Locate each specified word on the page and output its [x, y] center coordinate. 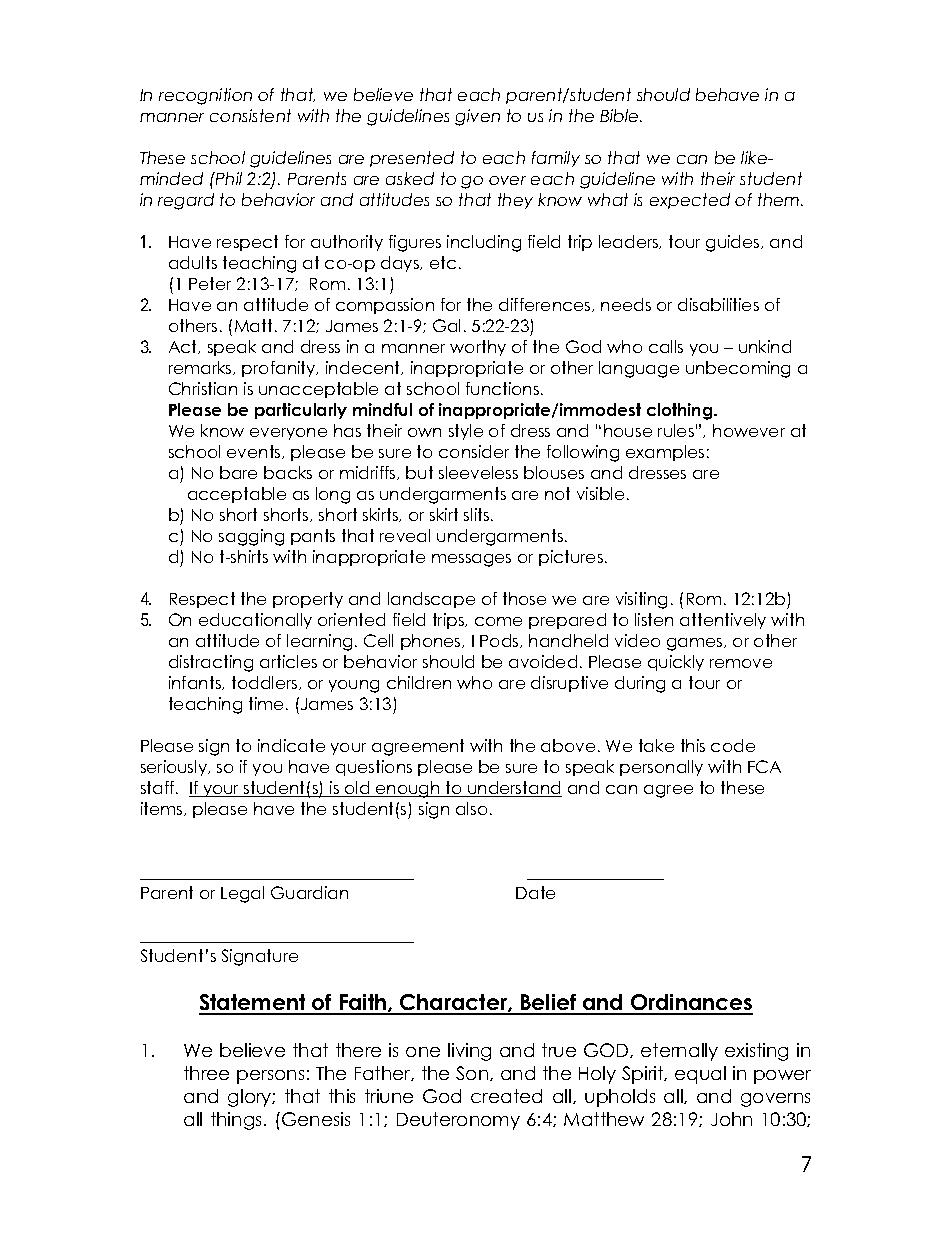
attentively [723, 621]
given [477, 117]
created [506, 1096]
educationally [255, 621]
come [498, 621]
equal [700, 1075]
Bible [620, 115]
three [206, 1073]
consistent [250, 115]
